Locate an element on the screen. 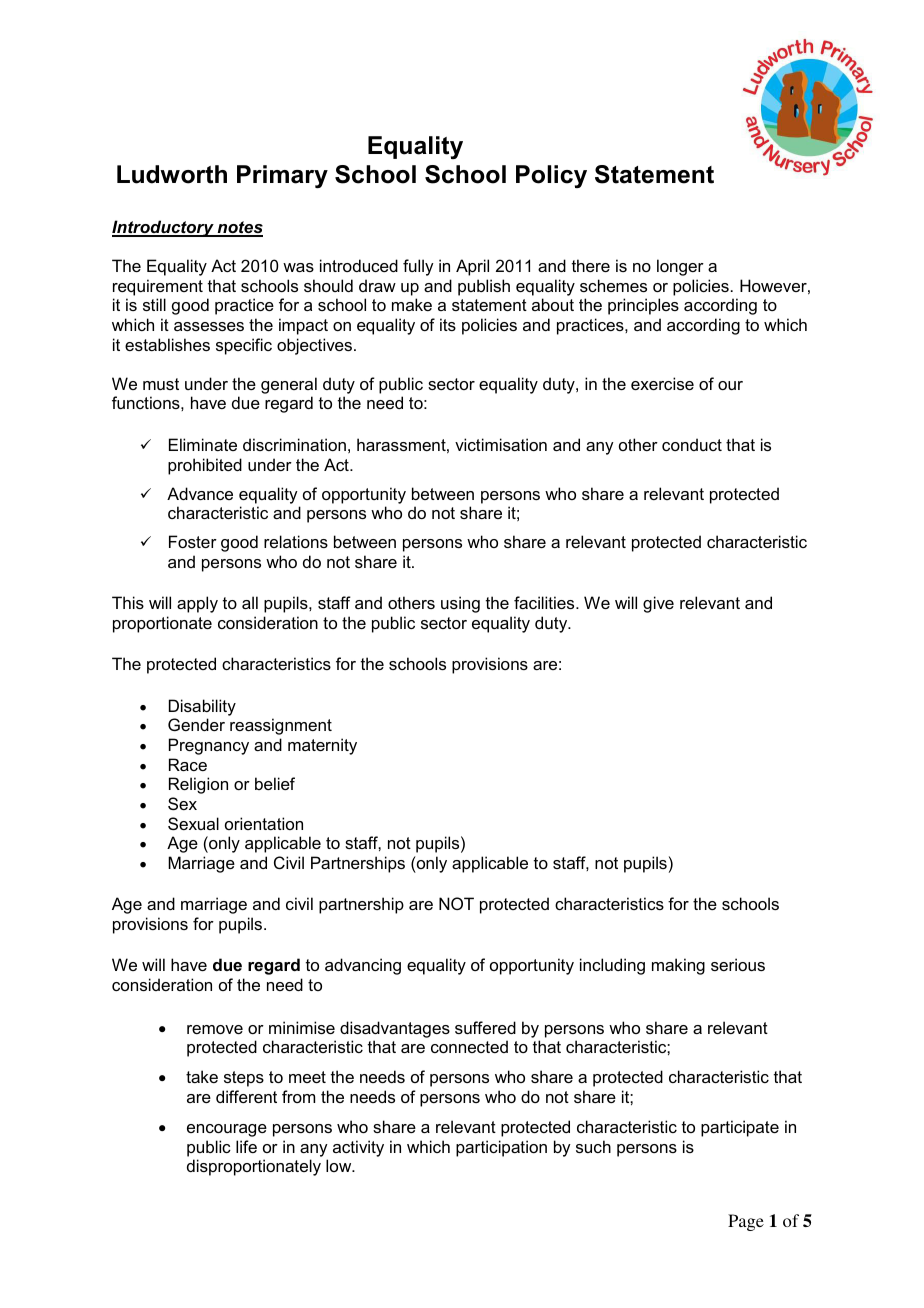 The width and height of the screenshot is (924, 1308). conduct is located at coordinates (692, 444).
